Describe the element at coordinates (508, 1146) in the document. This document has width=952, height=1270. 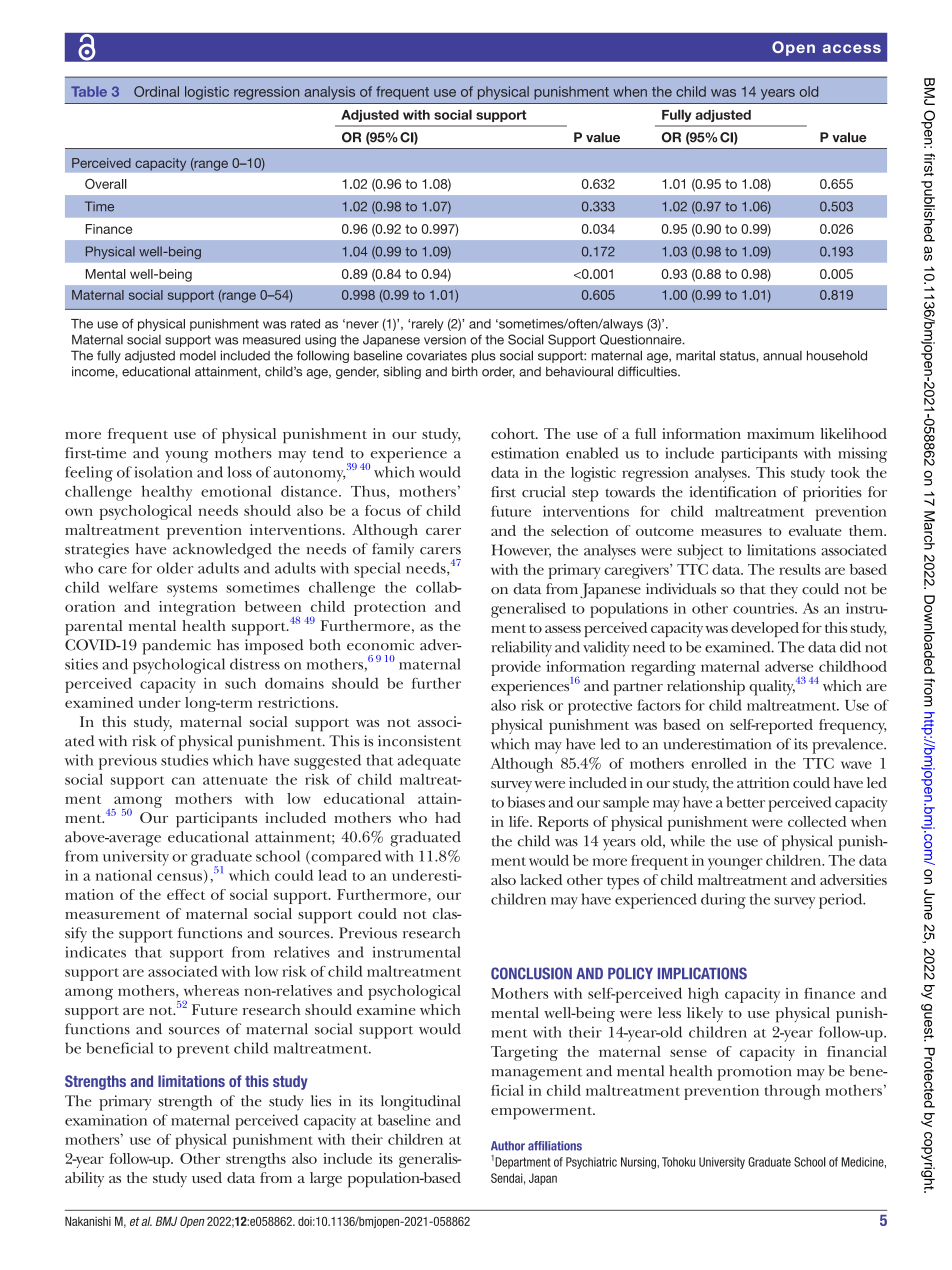
I see `Author` at that location.
